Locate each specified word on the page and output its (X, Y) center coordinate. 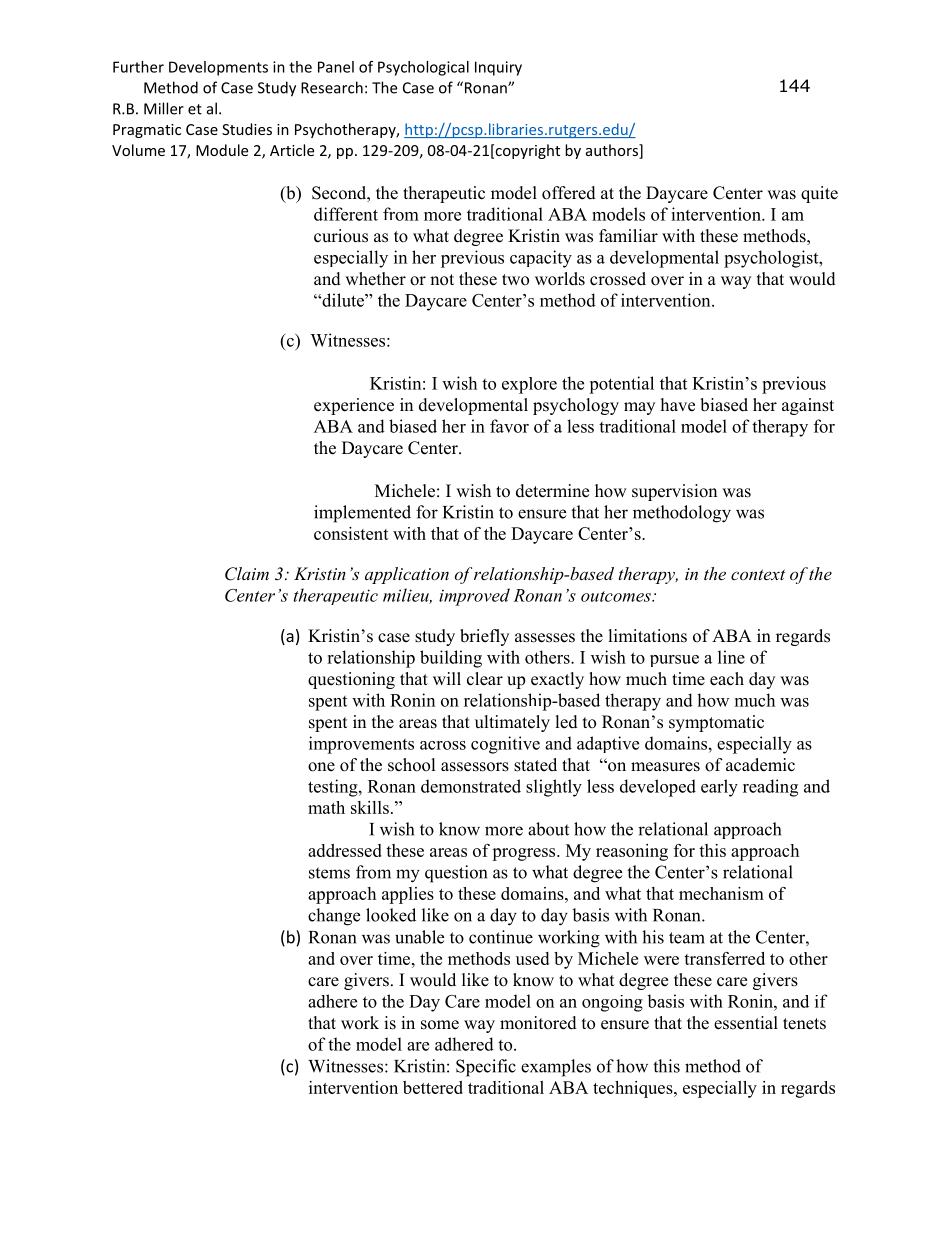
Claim (247, 574)
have (678, 405)
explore (529, 385)
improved (474, 597)
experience (354, 406)
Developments (218, 68)
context (758, 574)
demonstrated (471, 786)
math (326, 807)
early (719, 788)
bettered (433, 1087)
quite (819, 194)
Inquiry (498, 68)
